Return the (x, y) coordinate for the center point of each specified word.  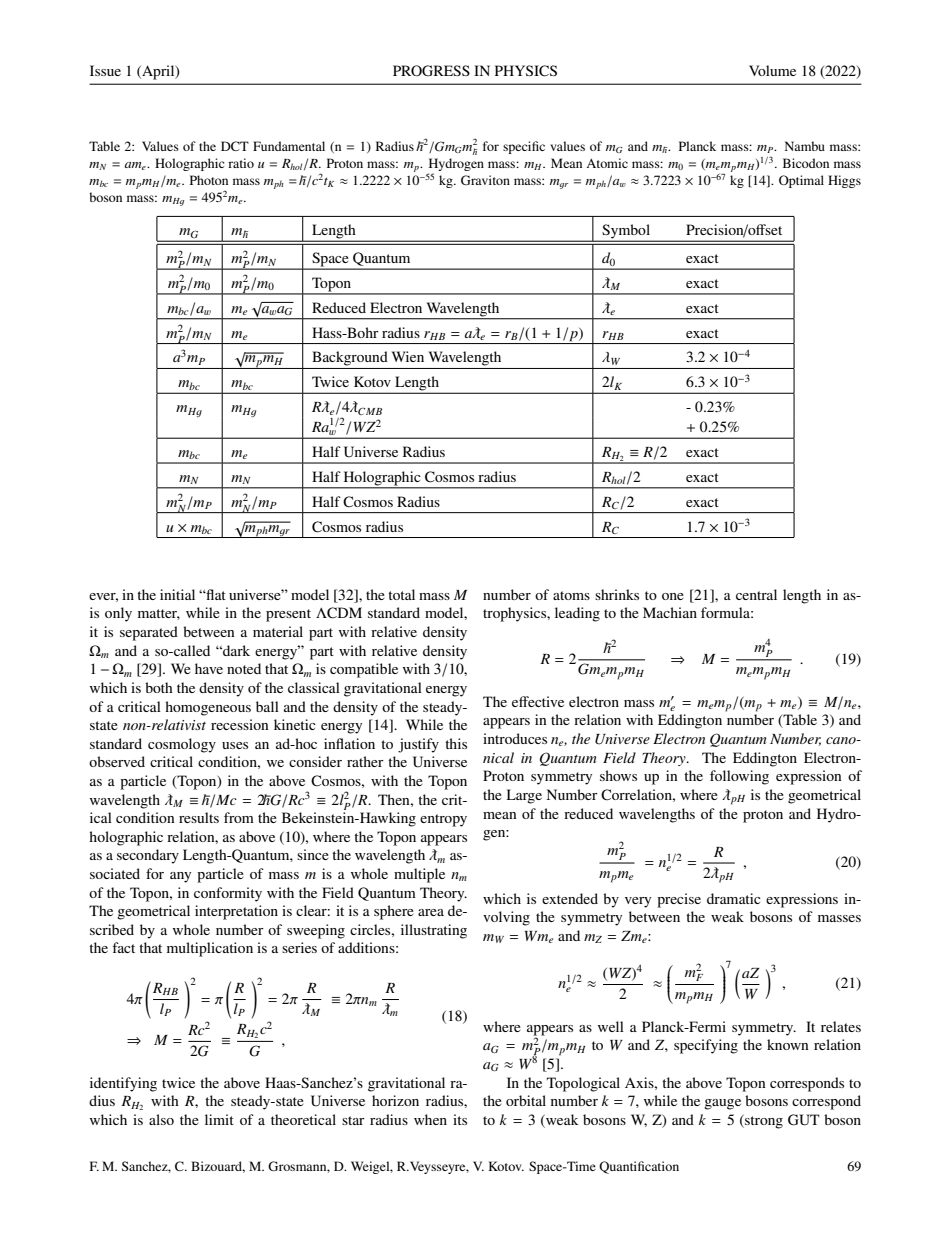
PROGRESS (431, 71)
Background (350, 358)
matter (159, 614)
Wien (408, 356)
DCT (235, 146)
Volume (772, 70)
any (180, 877)
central (756, 594)
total (401, 594)
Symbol (626, 232)
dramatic (734, 898)
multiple (419, 875)
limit (219, 1119)
